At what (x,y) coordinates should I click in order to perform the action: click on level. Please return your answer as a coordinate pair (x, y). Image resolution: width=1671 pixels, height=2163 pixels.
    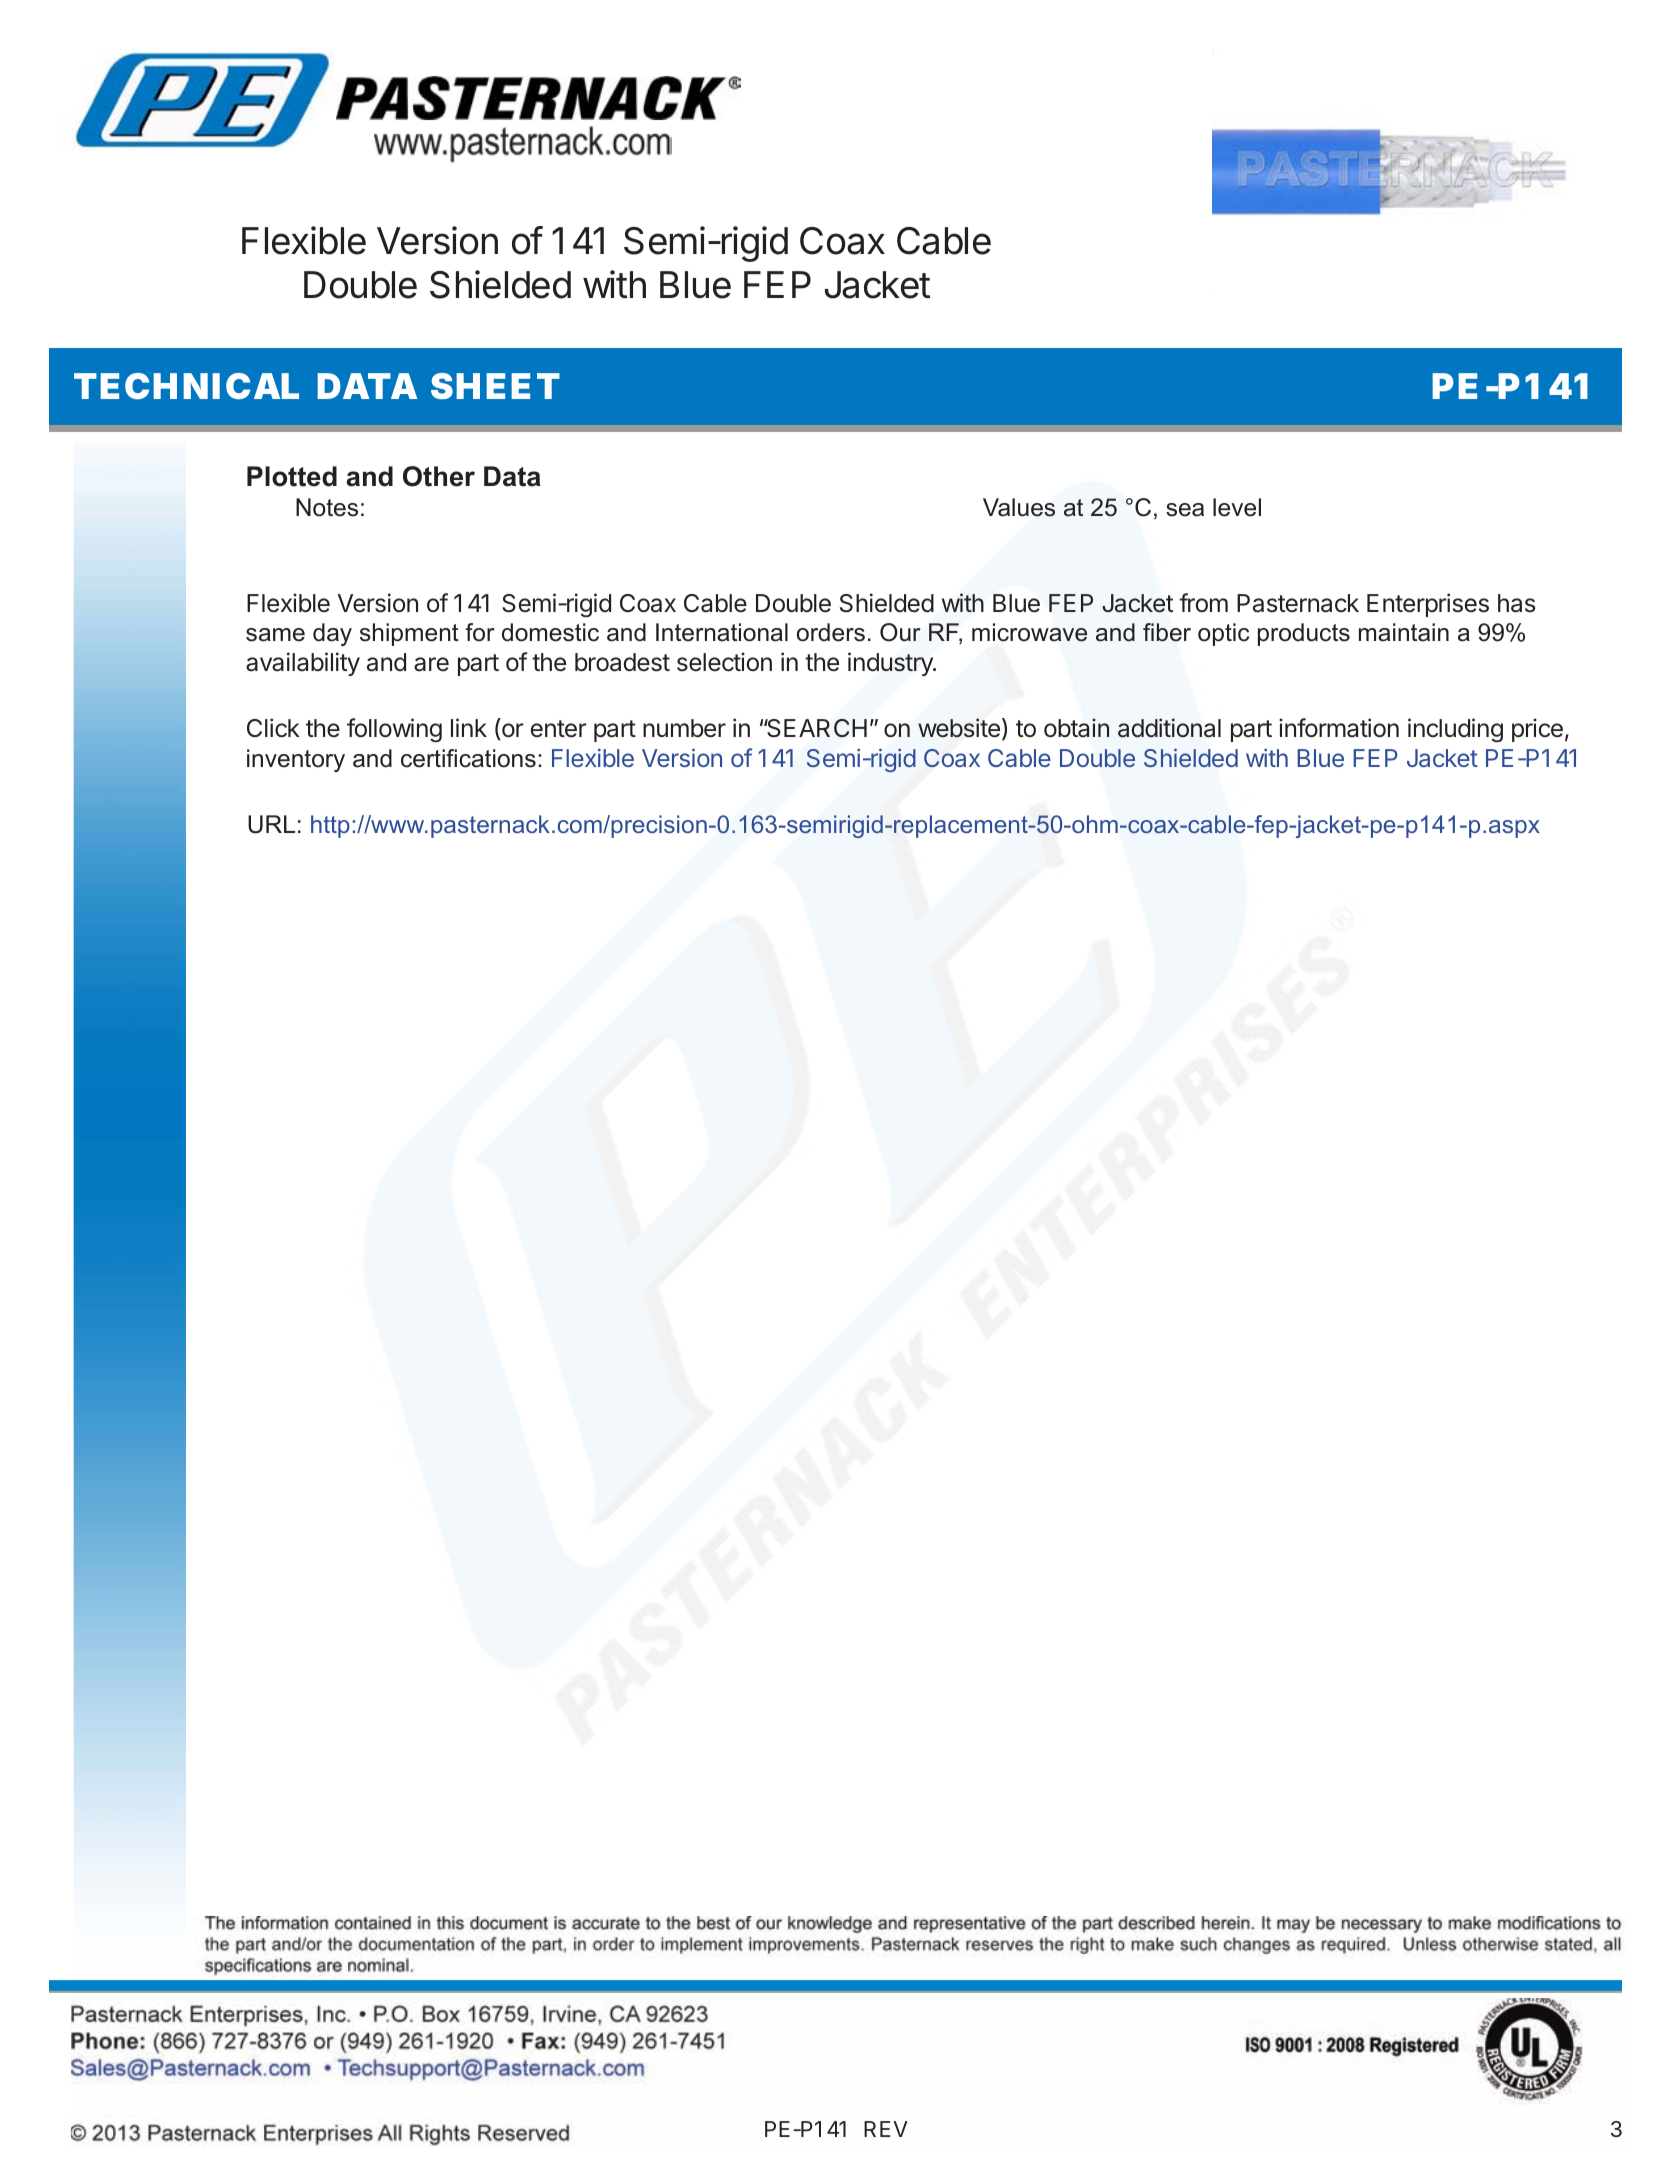
    Looking at the image, I should click on (1237, 507).
